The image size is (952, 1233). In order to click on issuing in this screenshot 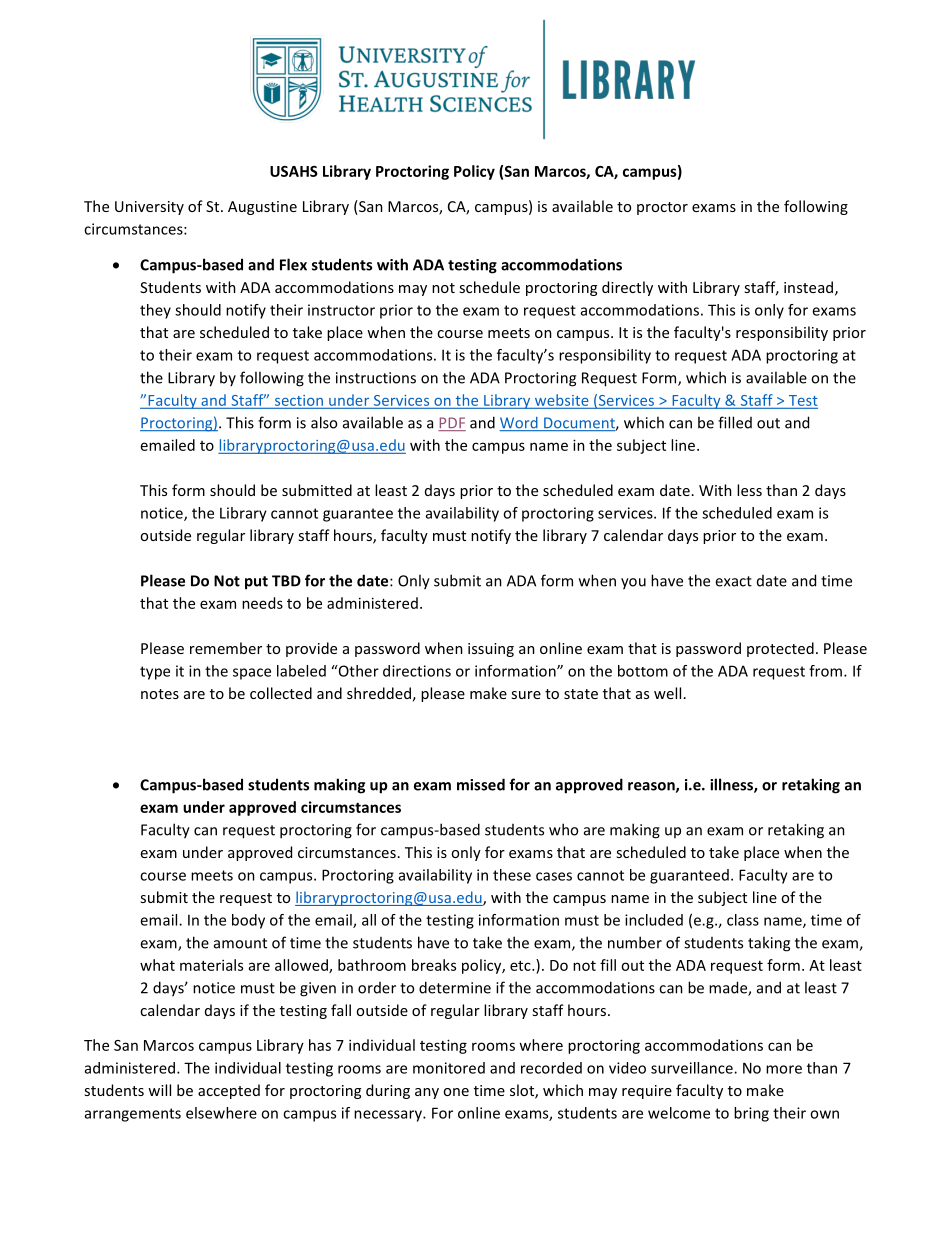, I will do `click(491, 650)`.
